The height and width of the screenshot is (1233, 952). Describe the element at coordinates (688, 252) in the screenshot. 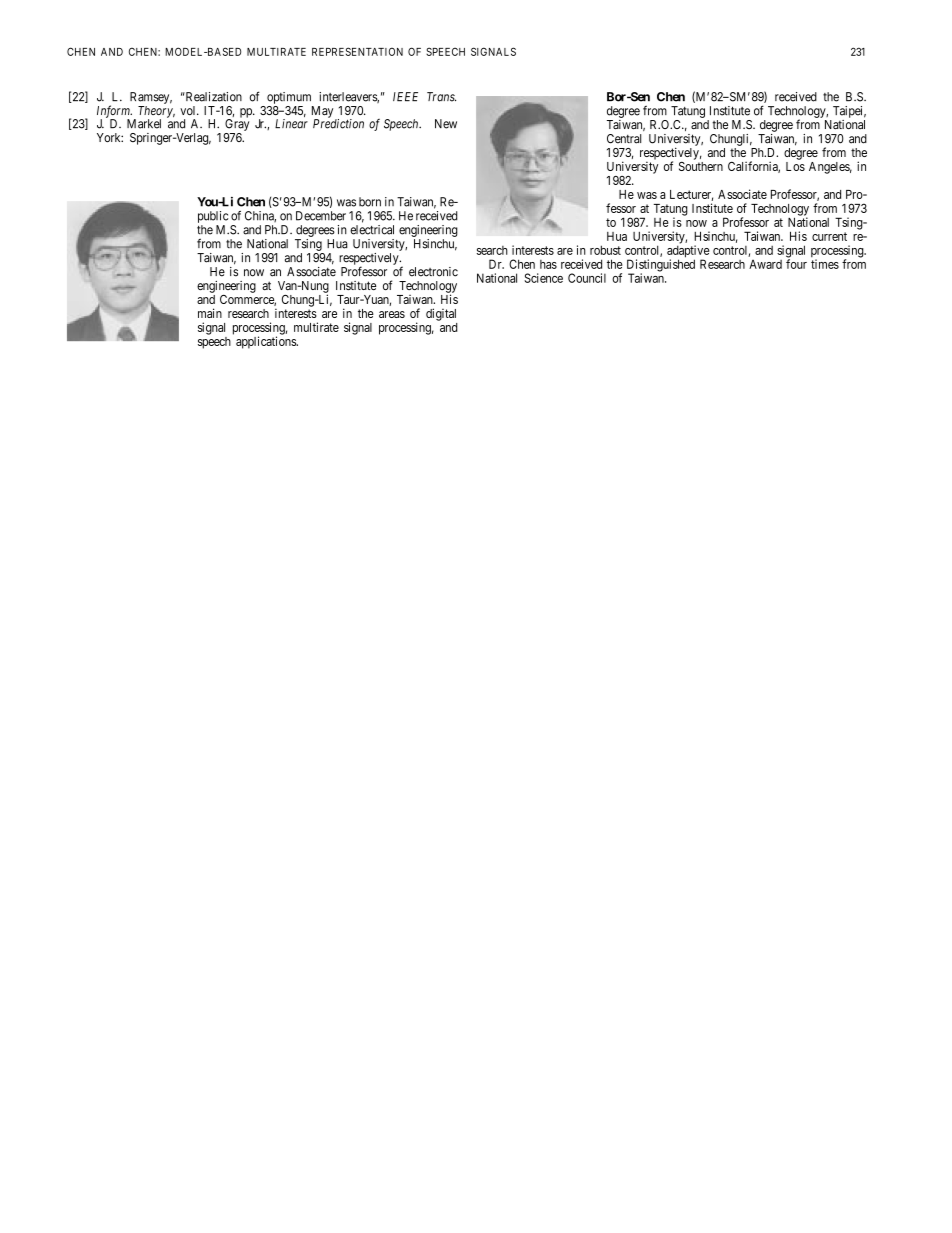

I see `adaptive` at that location.
